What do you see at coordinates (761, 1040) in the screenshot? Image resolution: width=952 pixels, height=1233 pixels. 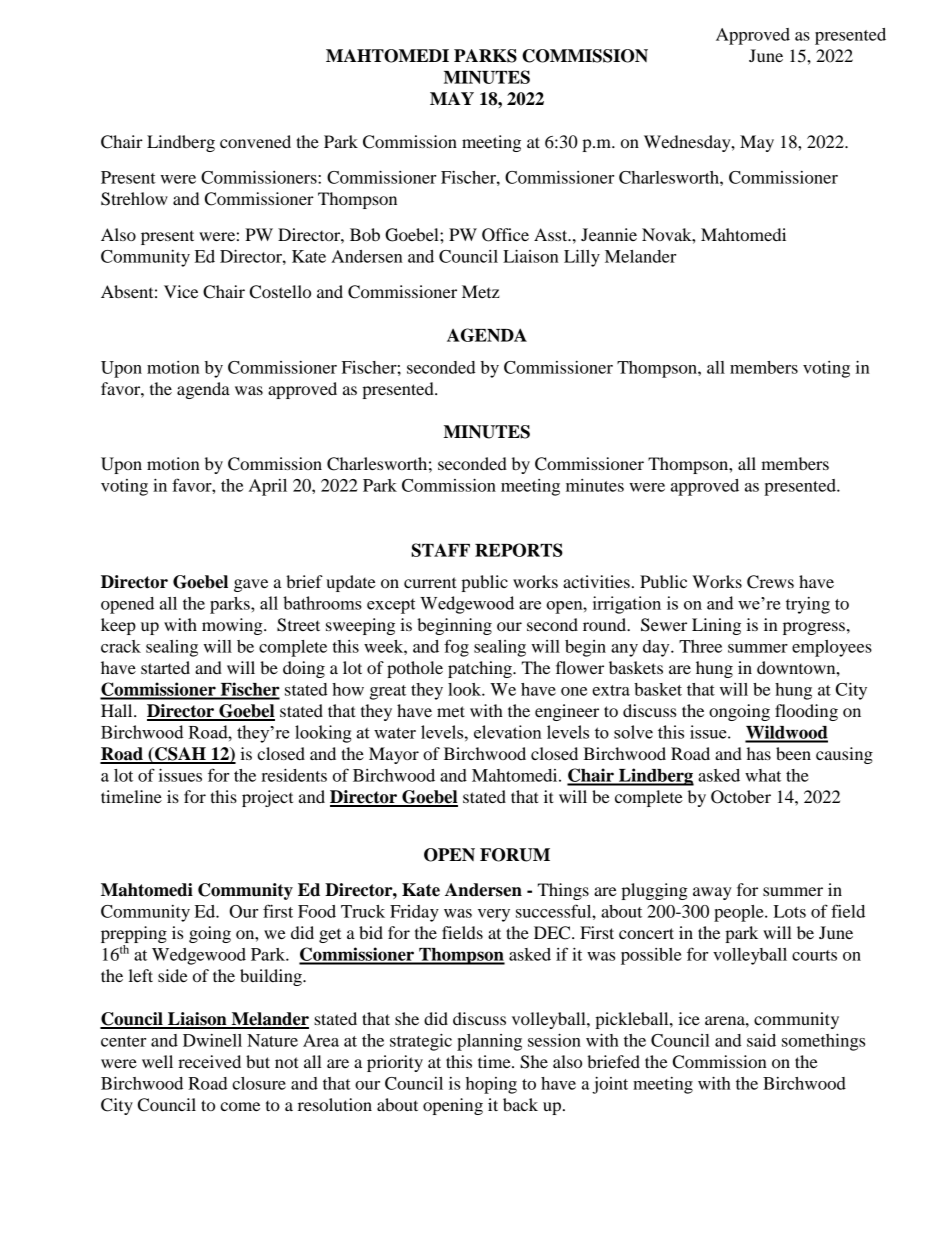 I see `said` at bounding box center [761, 1040].
